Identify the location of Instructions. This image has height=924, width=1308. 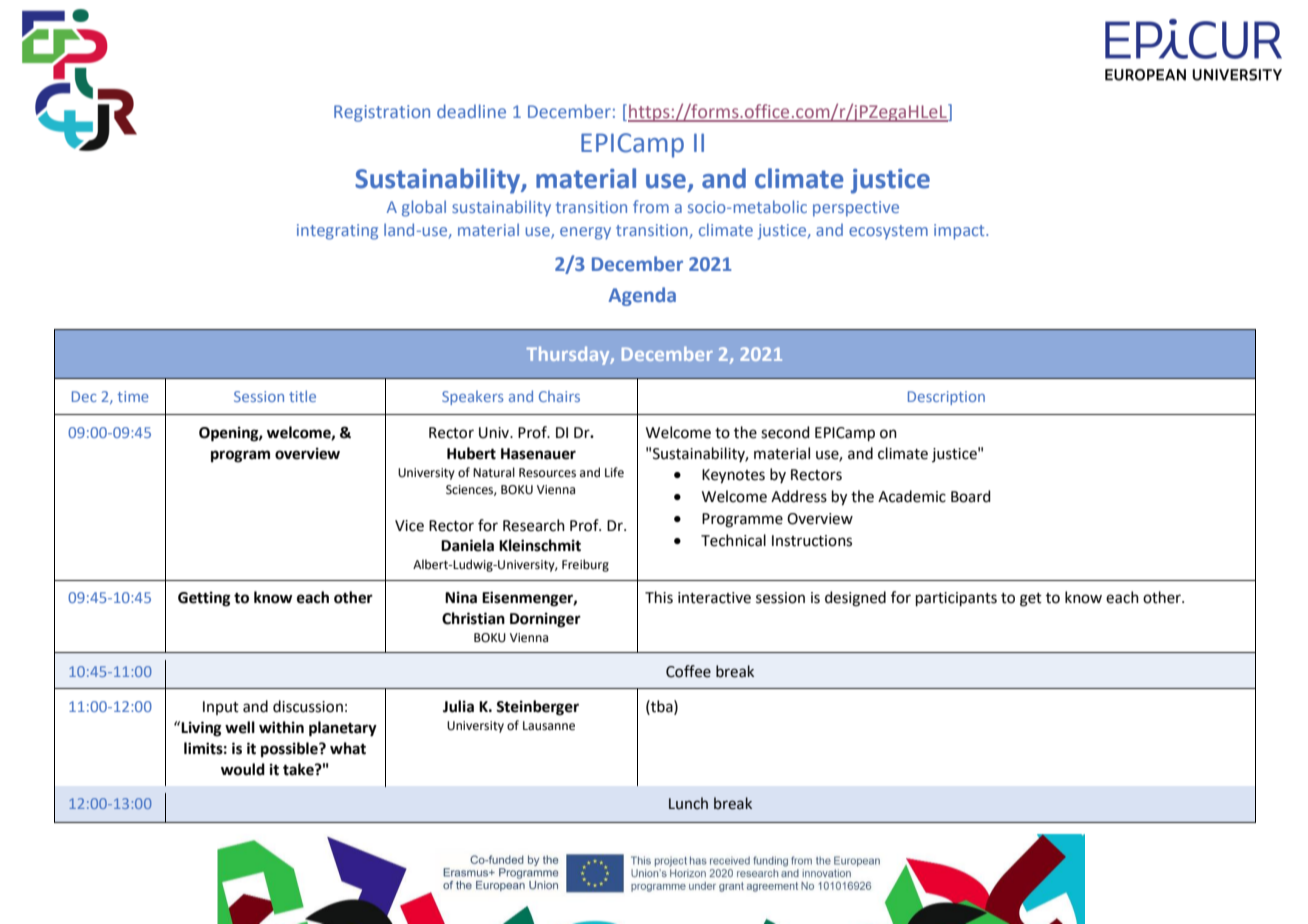
(812, 541).
